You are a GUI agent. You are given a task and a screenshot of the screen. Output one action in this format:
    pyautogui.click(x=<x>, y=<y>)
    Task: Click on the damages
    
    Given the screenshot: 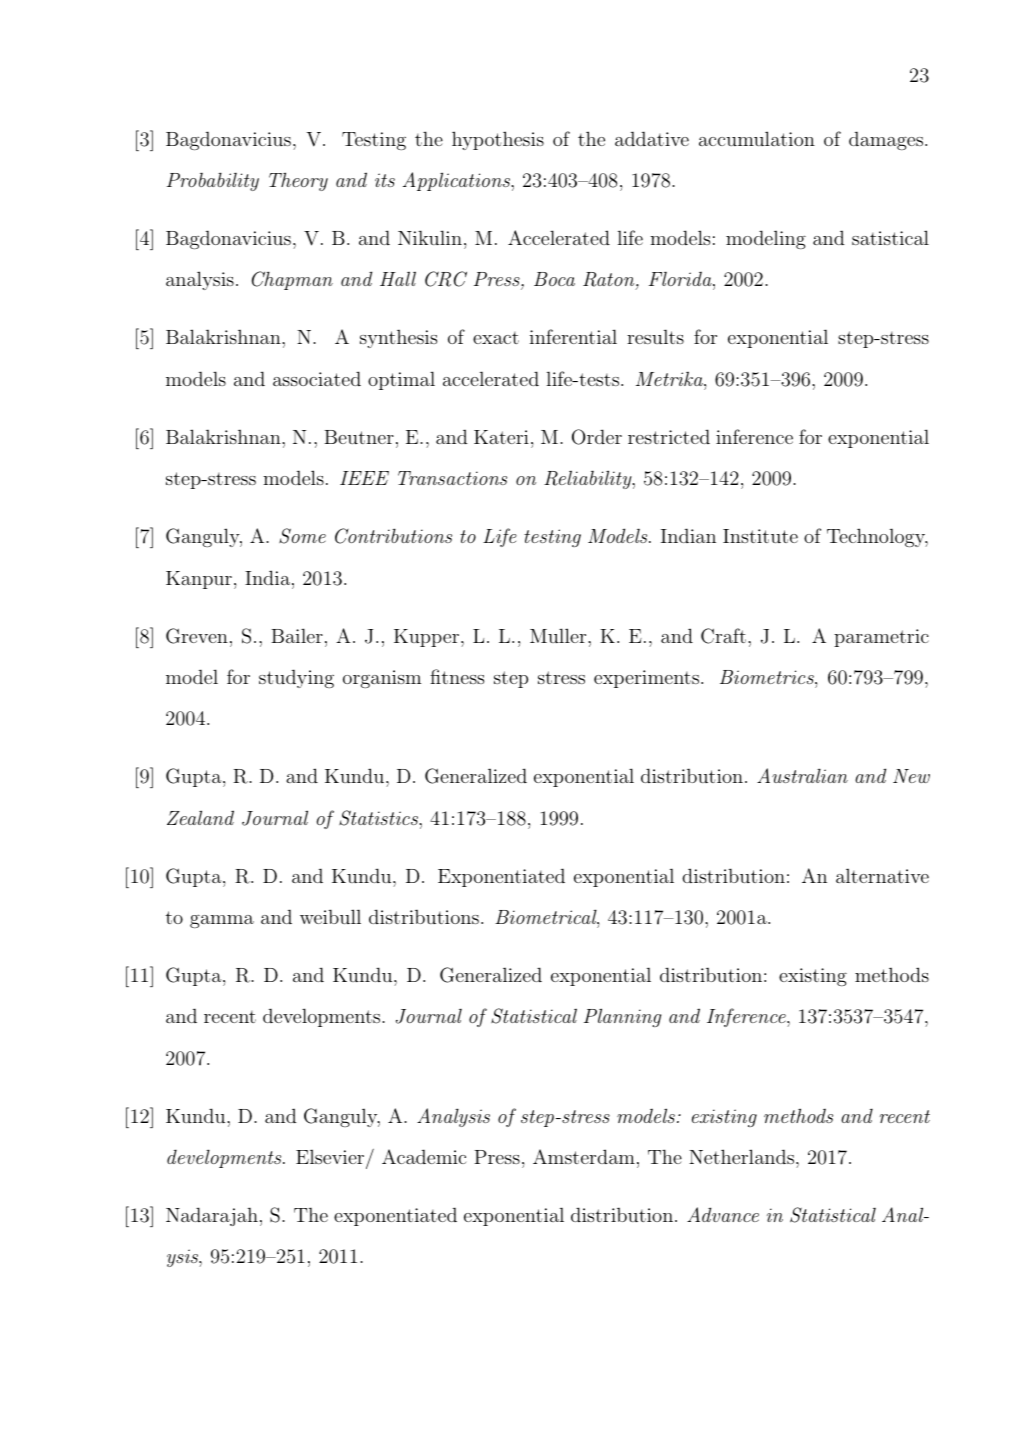 What is the action you would take?
    pyautogui.click(x=887, y=140)
